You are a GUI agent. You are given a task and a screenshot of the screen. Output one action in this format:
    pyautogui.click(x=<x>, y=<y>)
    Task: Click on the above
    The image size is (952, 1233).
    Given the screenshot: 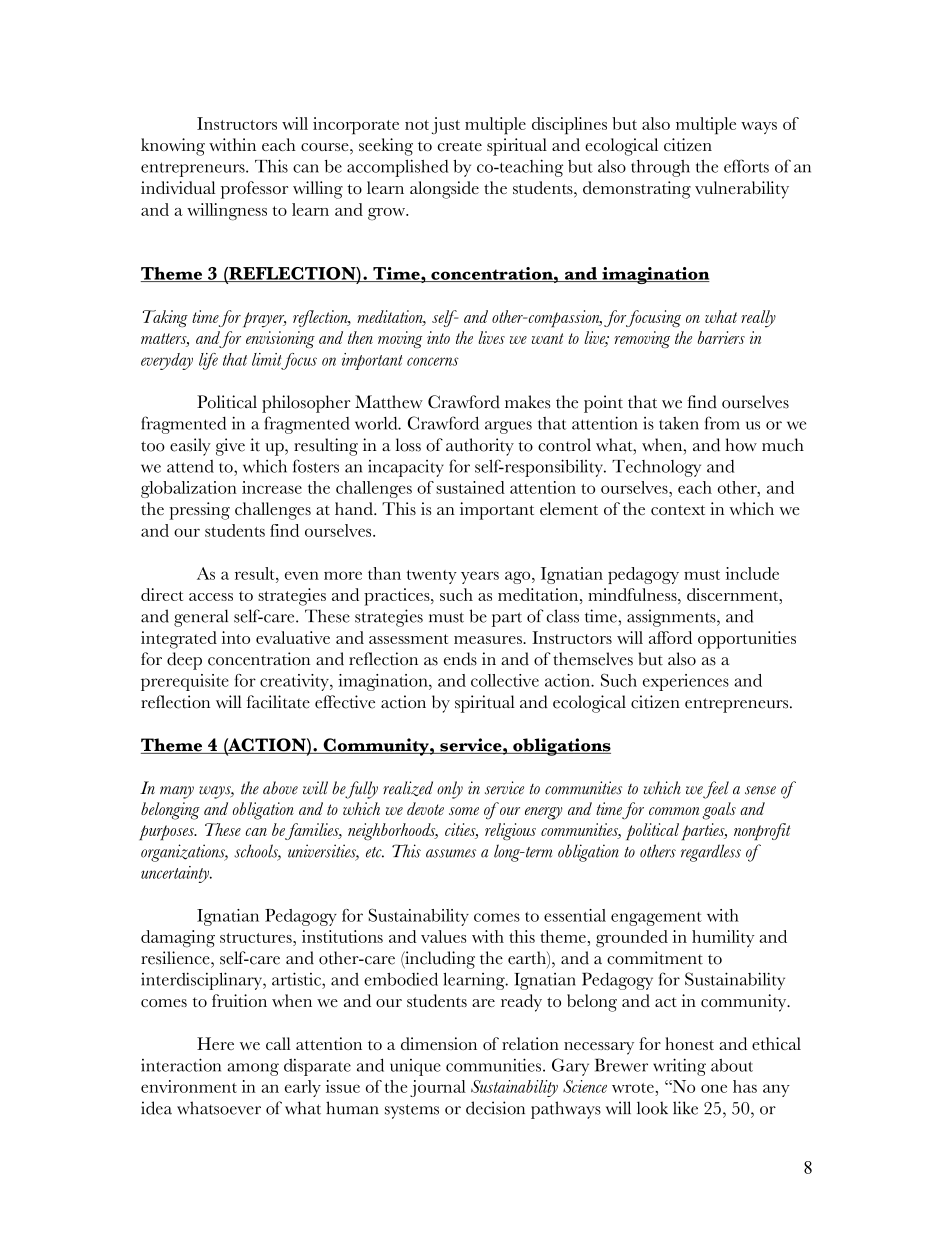 What is the action you would take?
    pyautogui.click(x=280, y=788)
